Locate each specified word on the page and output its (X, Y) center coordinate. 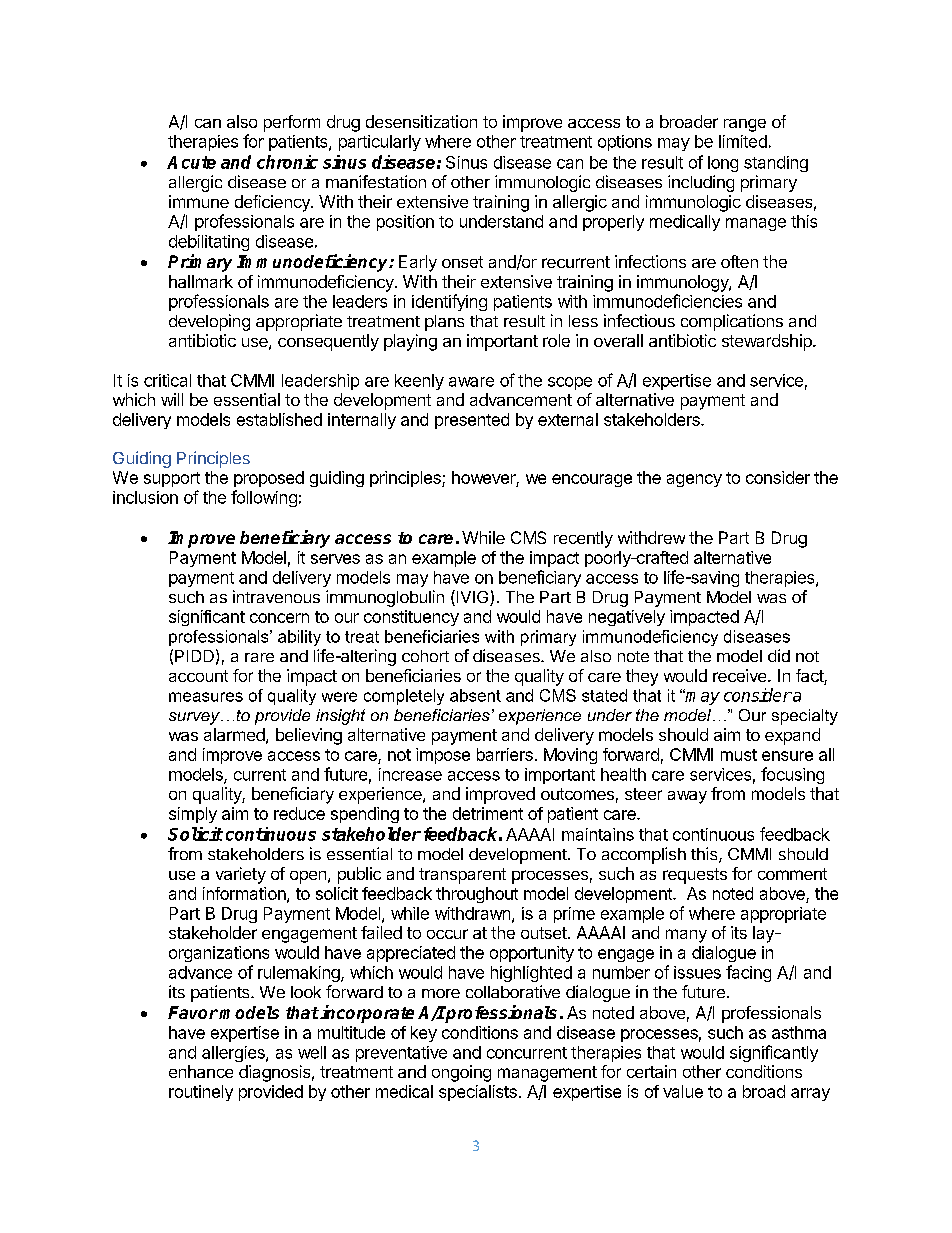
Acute (191, 162)
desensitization (421, 121)
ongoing (461, 1073)
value (683, 1091)
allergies (234, 1054)
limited (743, 141)
